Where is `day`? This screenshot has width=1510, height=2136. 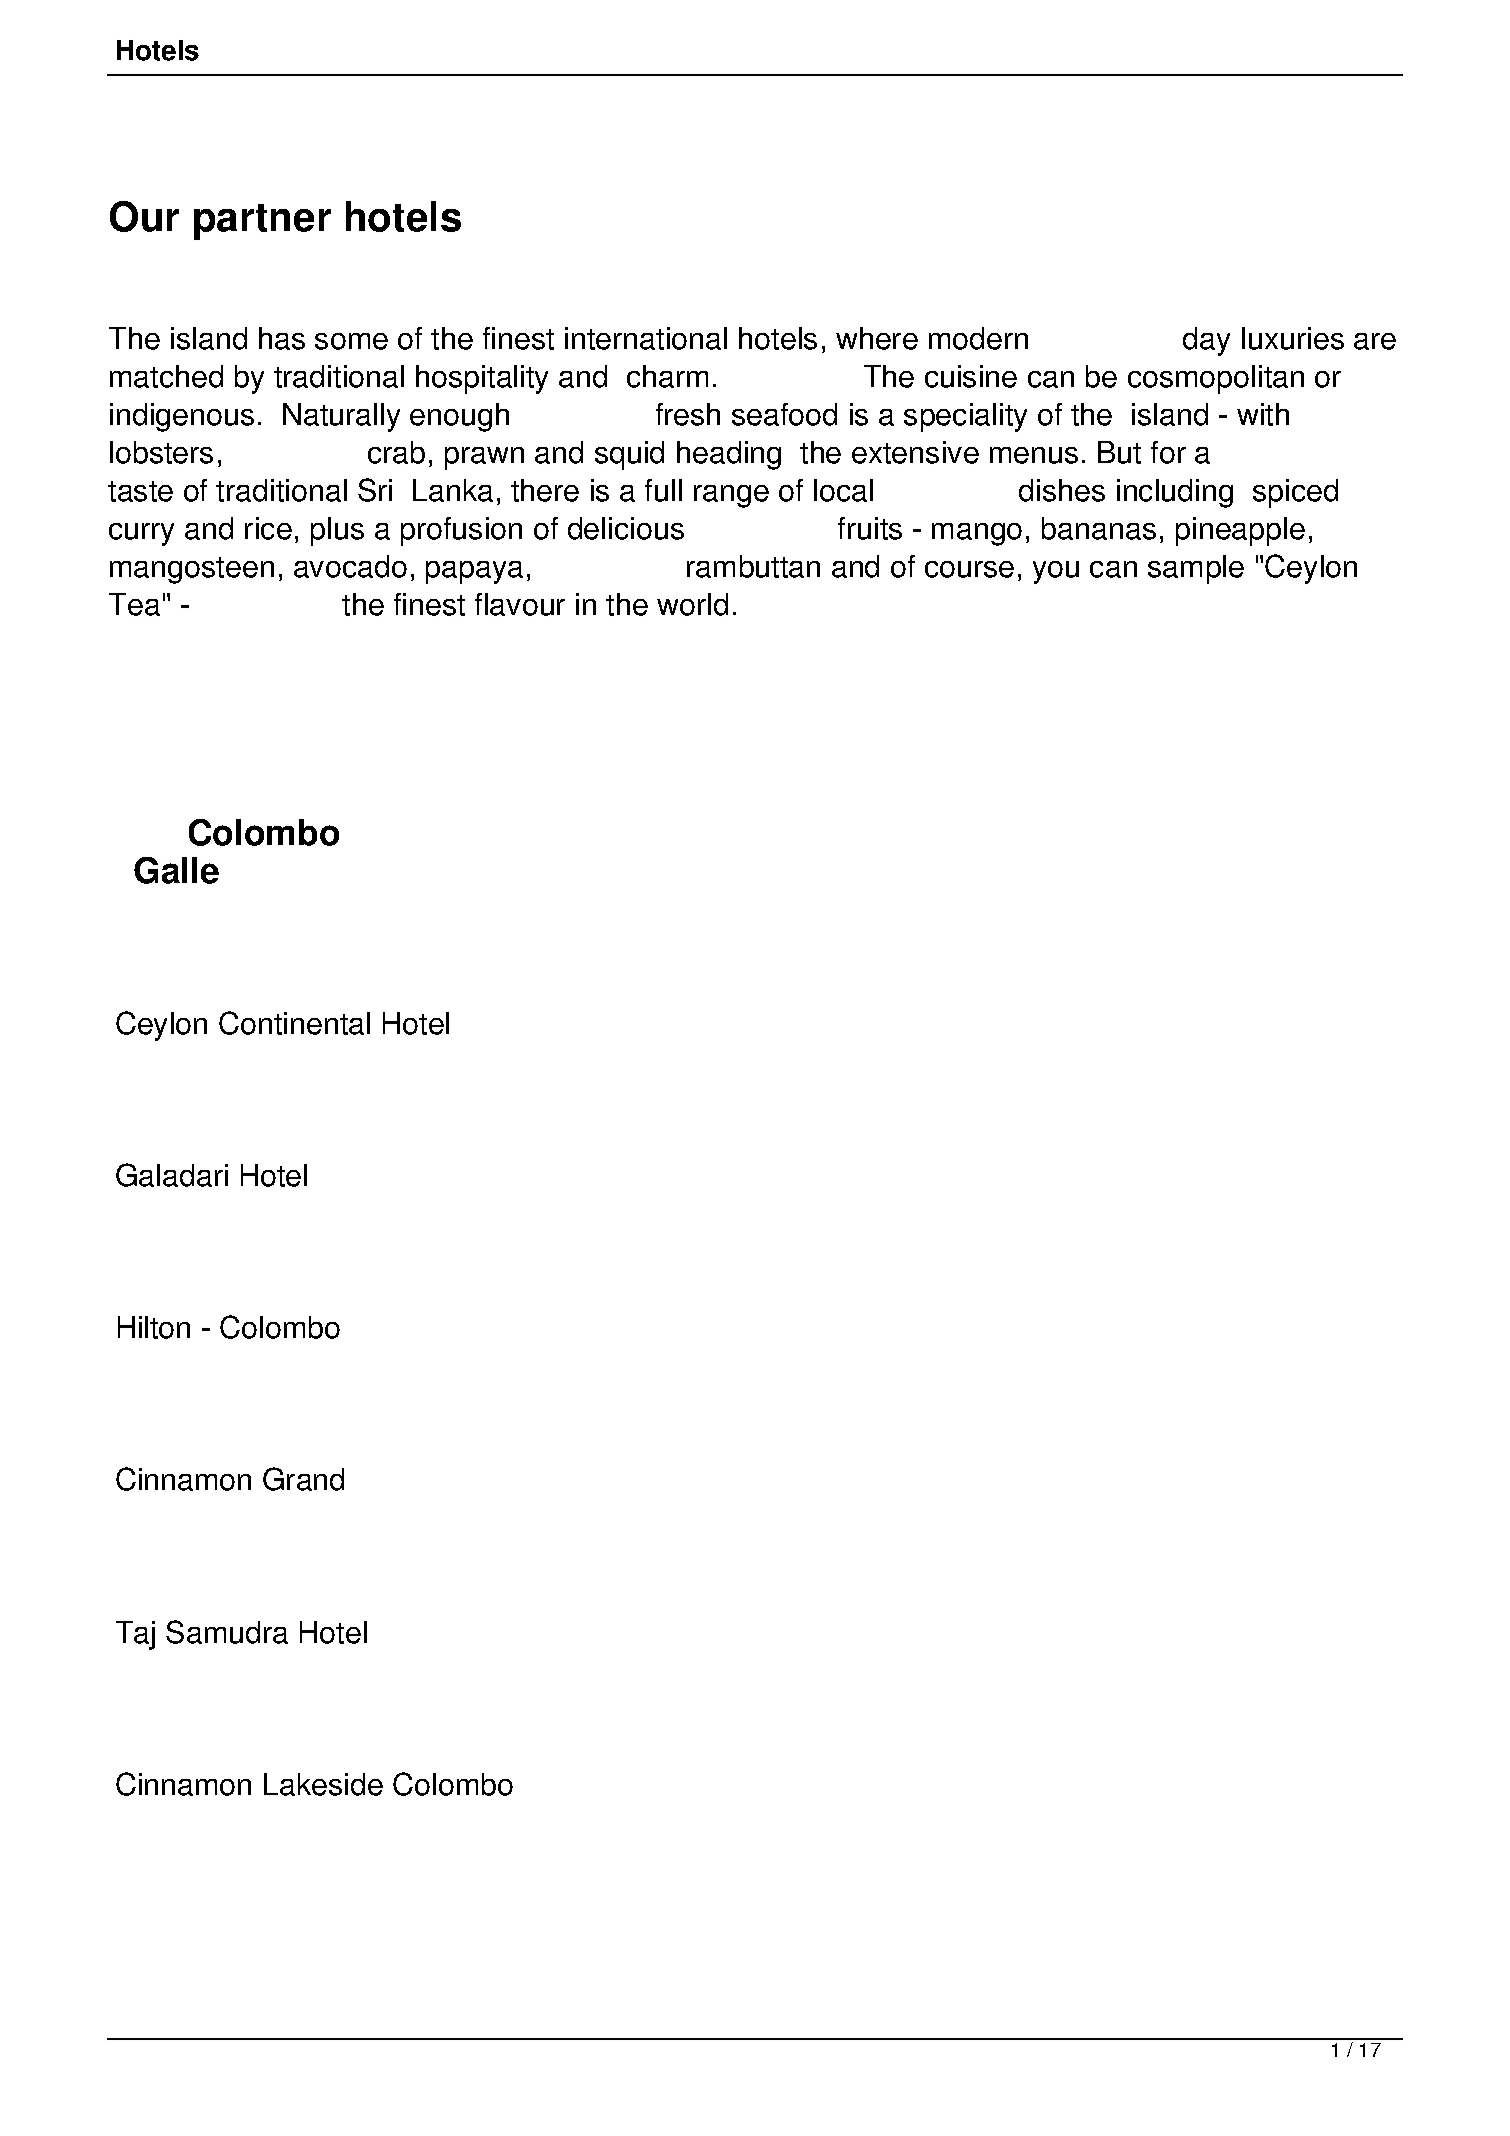 day is located at coordinates (1206, 341).
